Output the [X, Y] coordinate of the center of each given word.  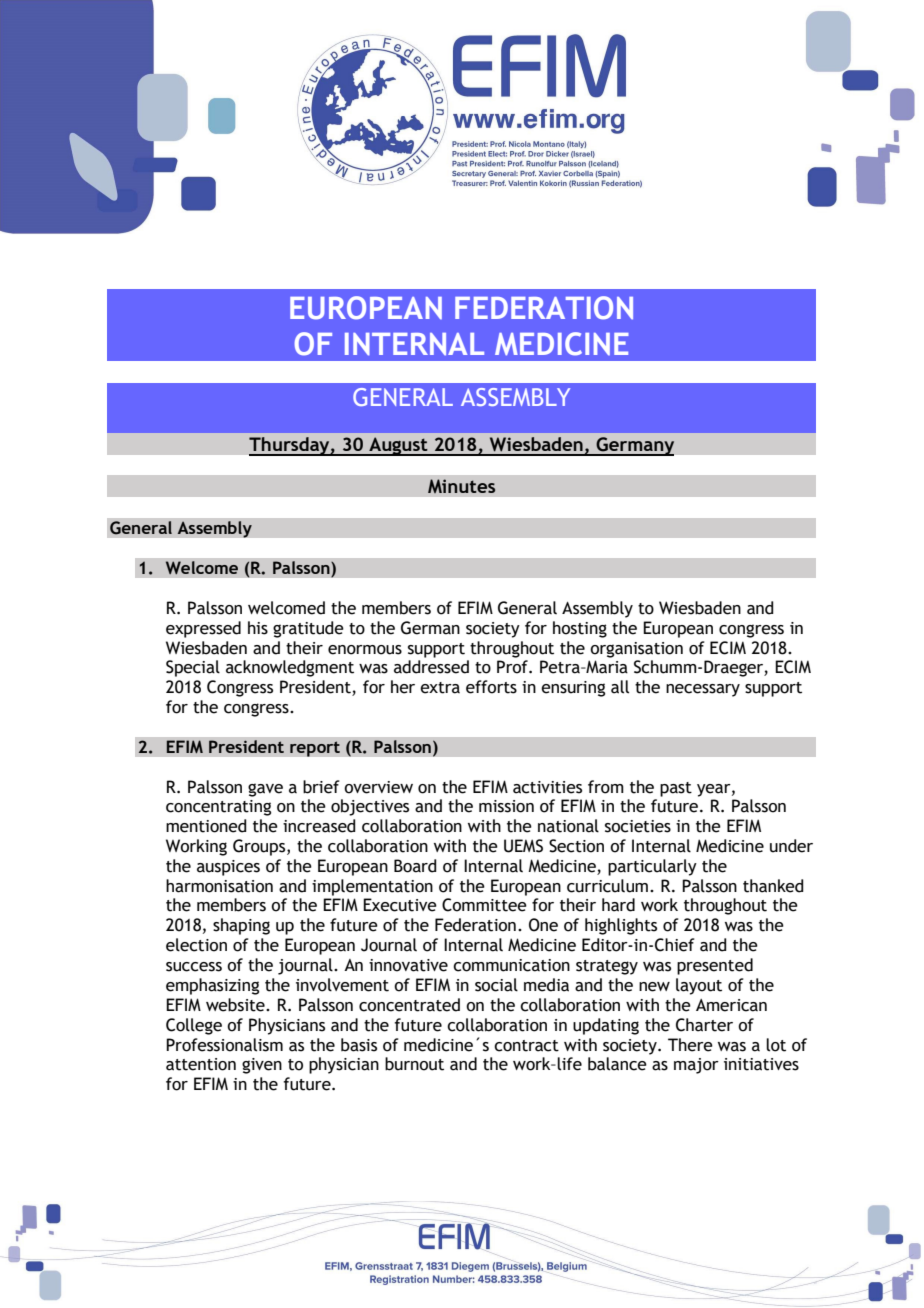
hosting [580, 629]
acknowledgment [290, 668]
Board [415, 866]
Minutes [461, 486]
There [690, 1045]
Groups [260, 847]
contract [526, 1046]
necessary [703, 690]
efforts [491, 687]
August [398, 446]
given [262, 1066]
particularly [652, 867]
